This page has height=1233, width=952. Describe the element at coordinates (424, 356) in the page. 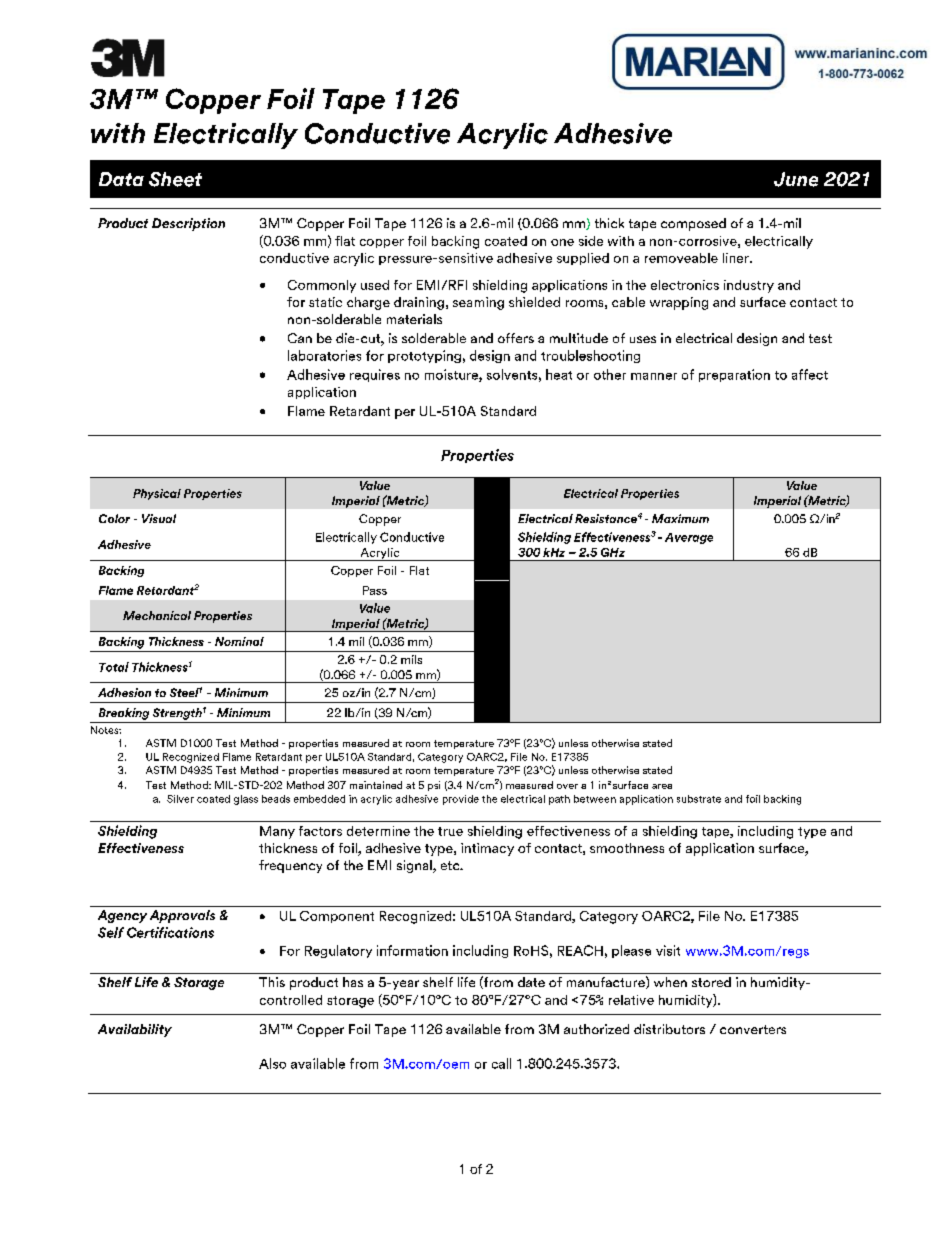

I see `prototyping` at that location.
